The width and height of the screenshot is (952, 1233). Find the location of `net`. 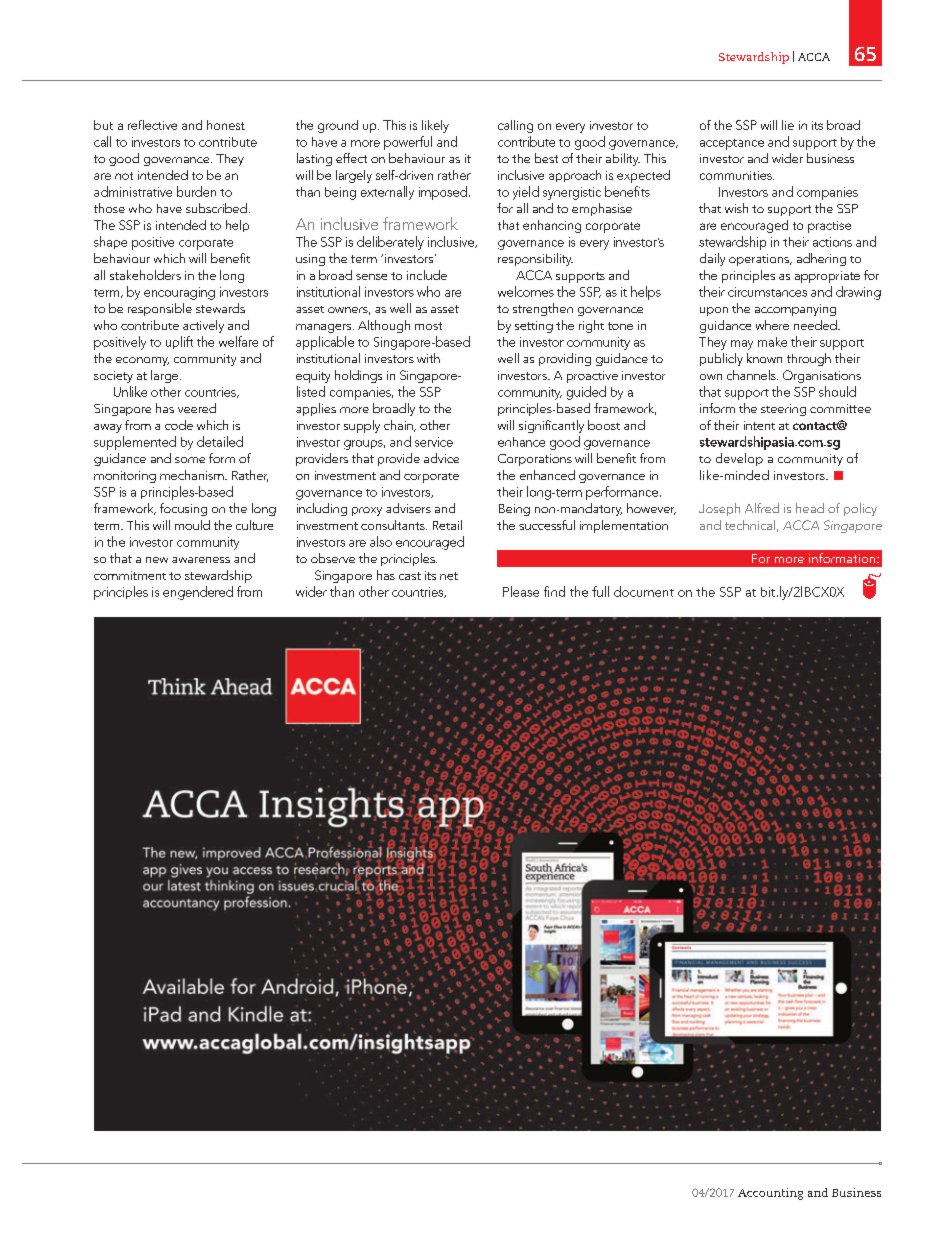

net is located at coordinates (449, 576).
